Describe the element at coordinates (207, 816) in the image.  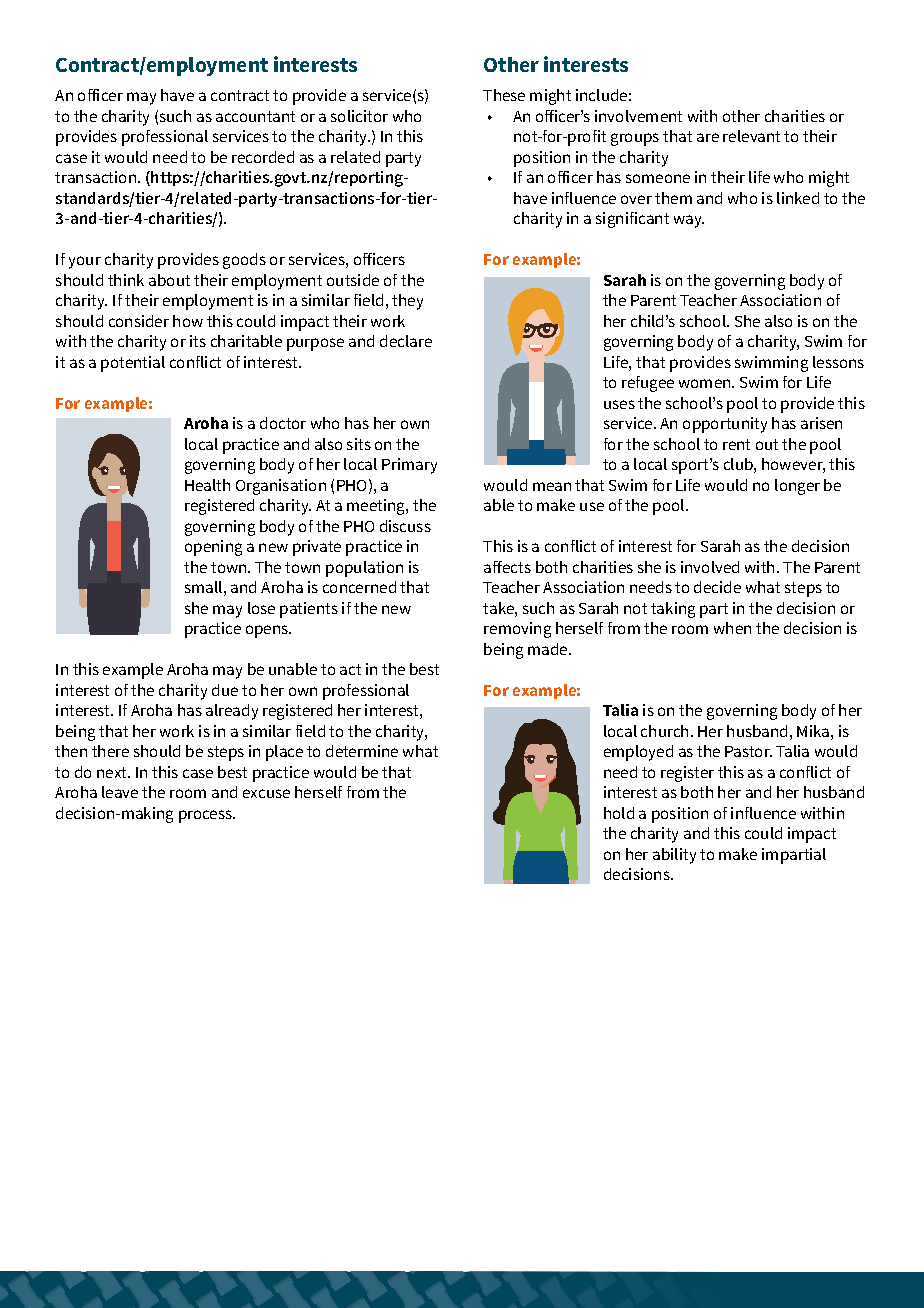
I see `process` at that location.
